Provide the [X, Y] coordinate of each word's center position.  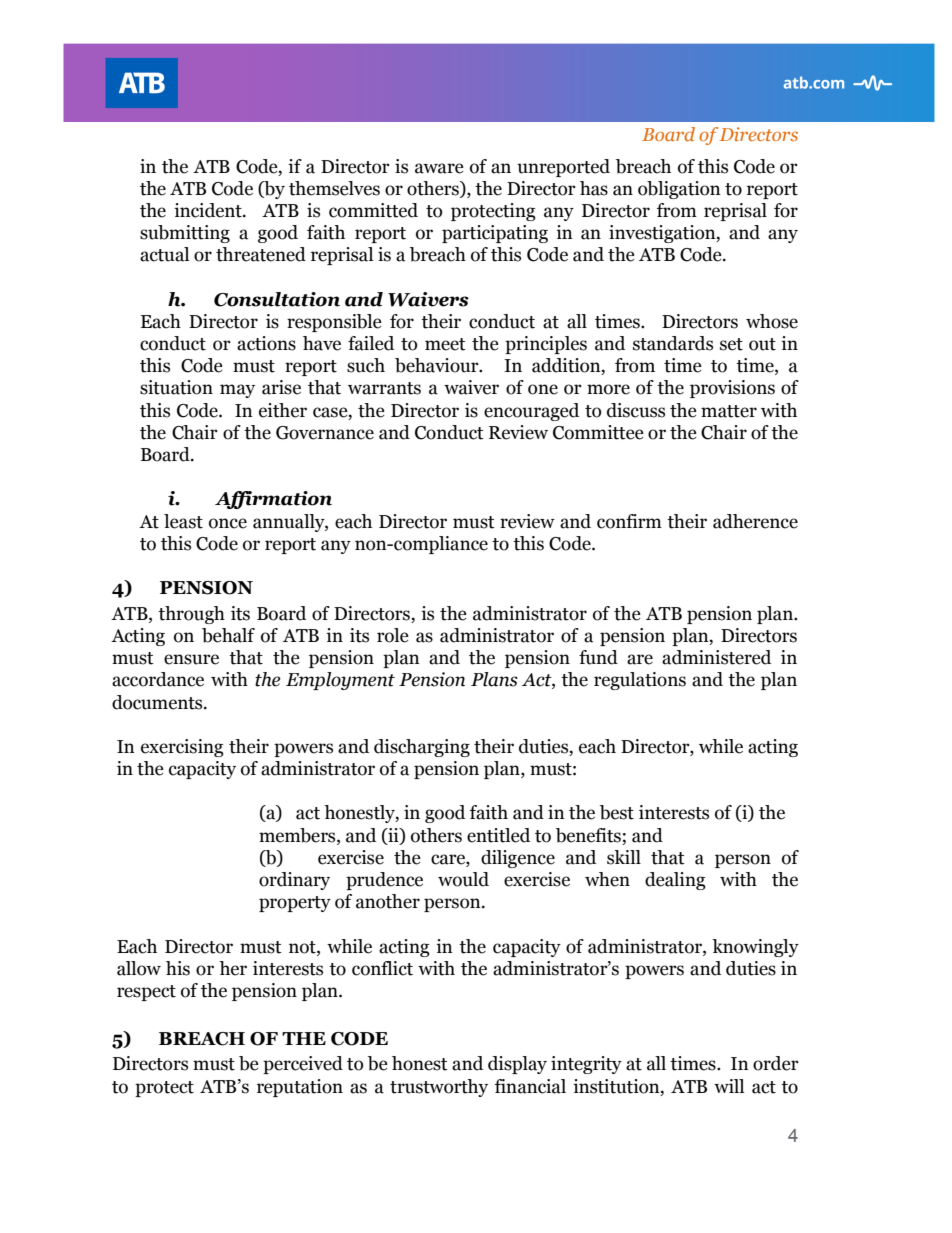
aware [439, 168]
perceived [303, 1065]
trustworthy [439, 1088]
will [729, 1086]
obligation [679, 190]
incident [209, 210]
